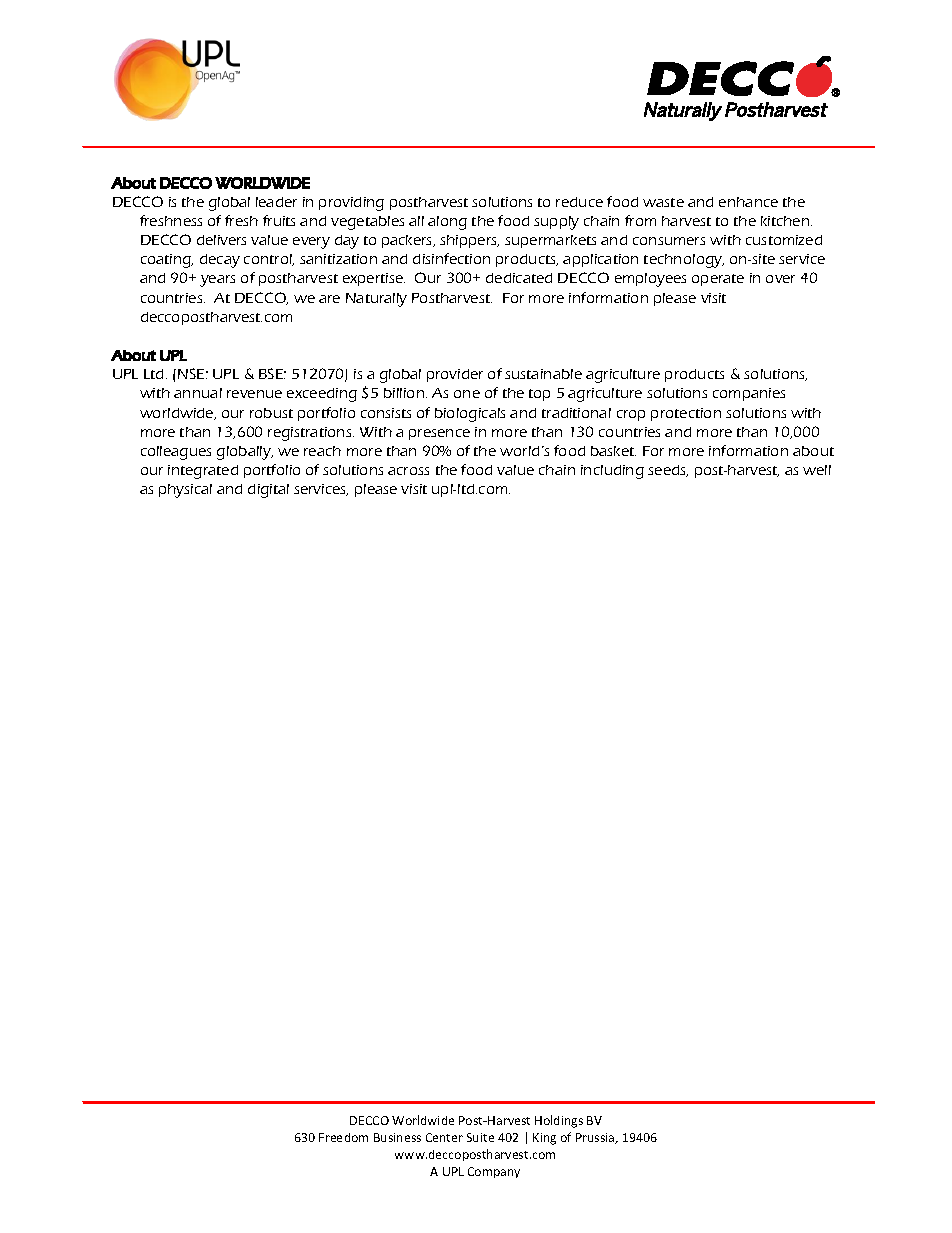  Describe the element at coordinates (469, 241) in the screenshot. I see `shippers` at that location.
